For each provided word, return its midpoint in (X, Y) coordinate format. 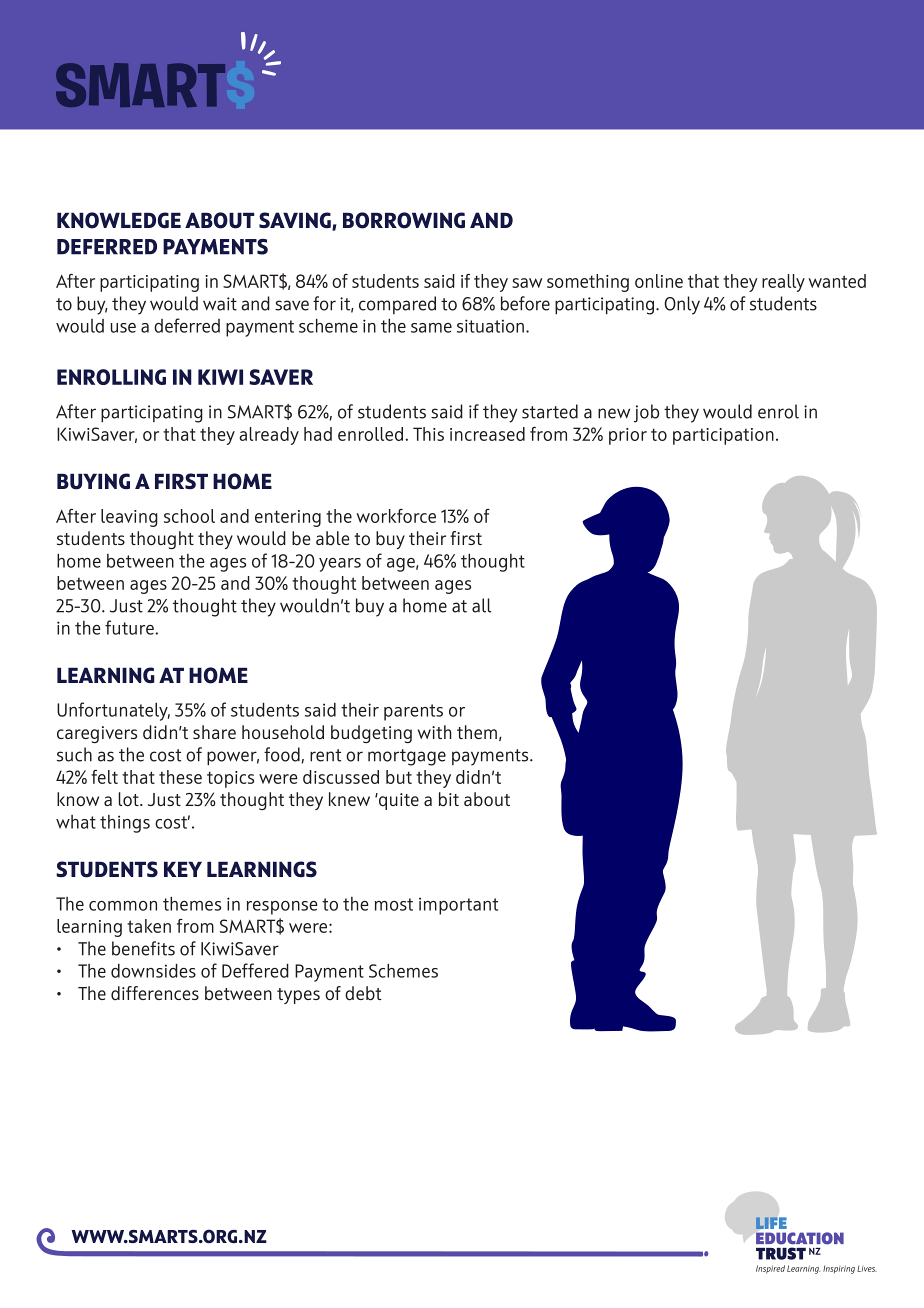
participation (723, 436)
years (340, 565)
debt (363, 993)
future (130, 627)
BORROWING (404, 220)
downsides (153, 970)
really (783, 283)
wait (220, 304)
